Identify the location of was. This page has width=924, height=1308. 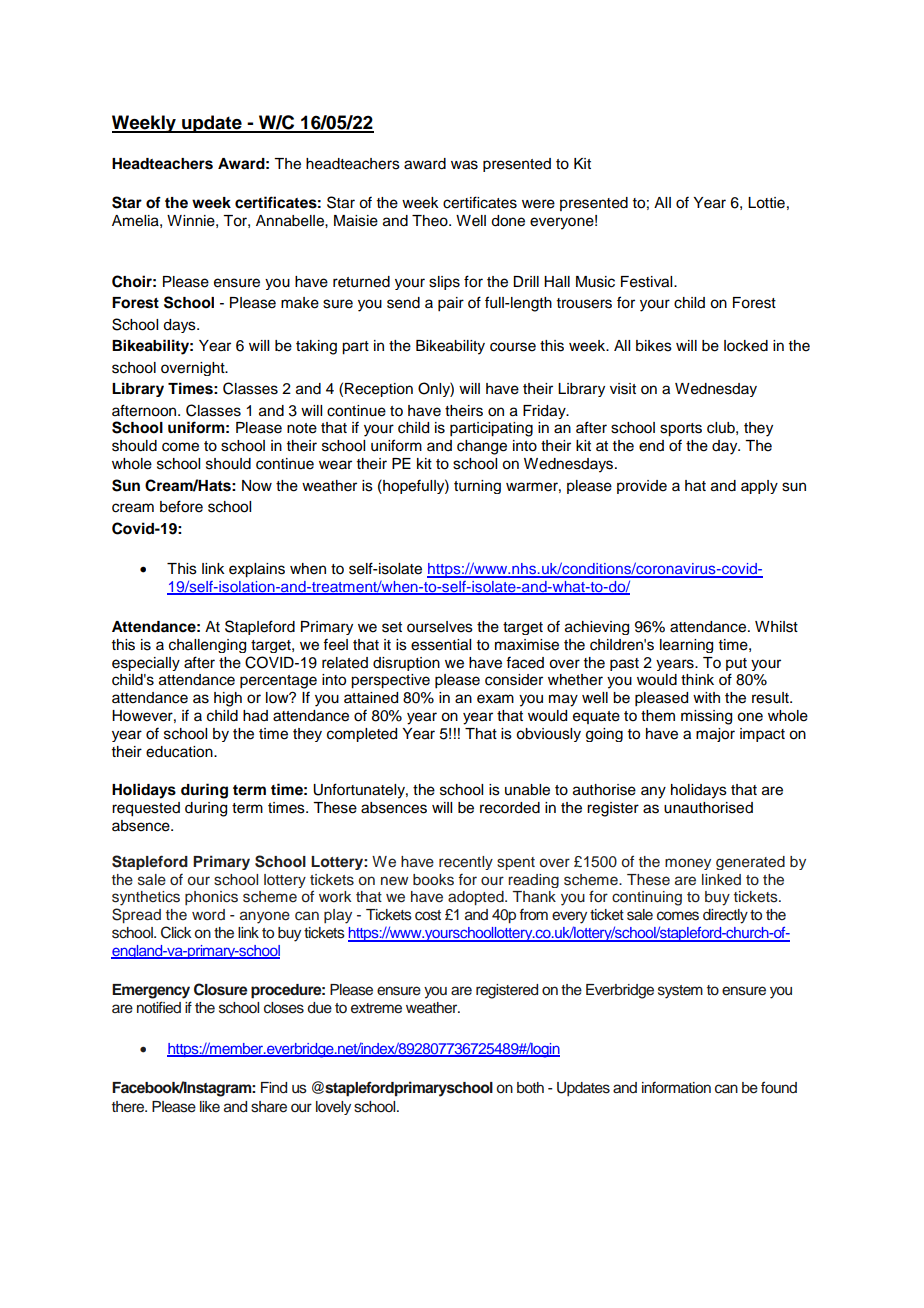
(464, 165).
